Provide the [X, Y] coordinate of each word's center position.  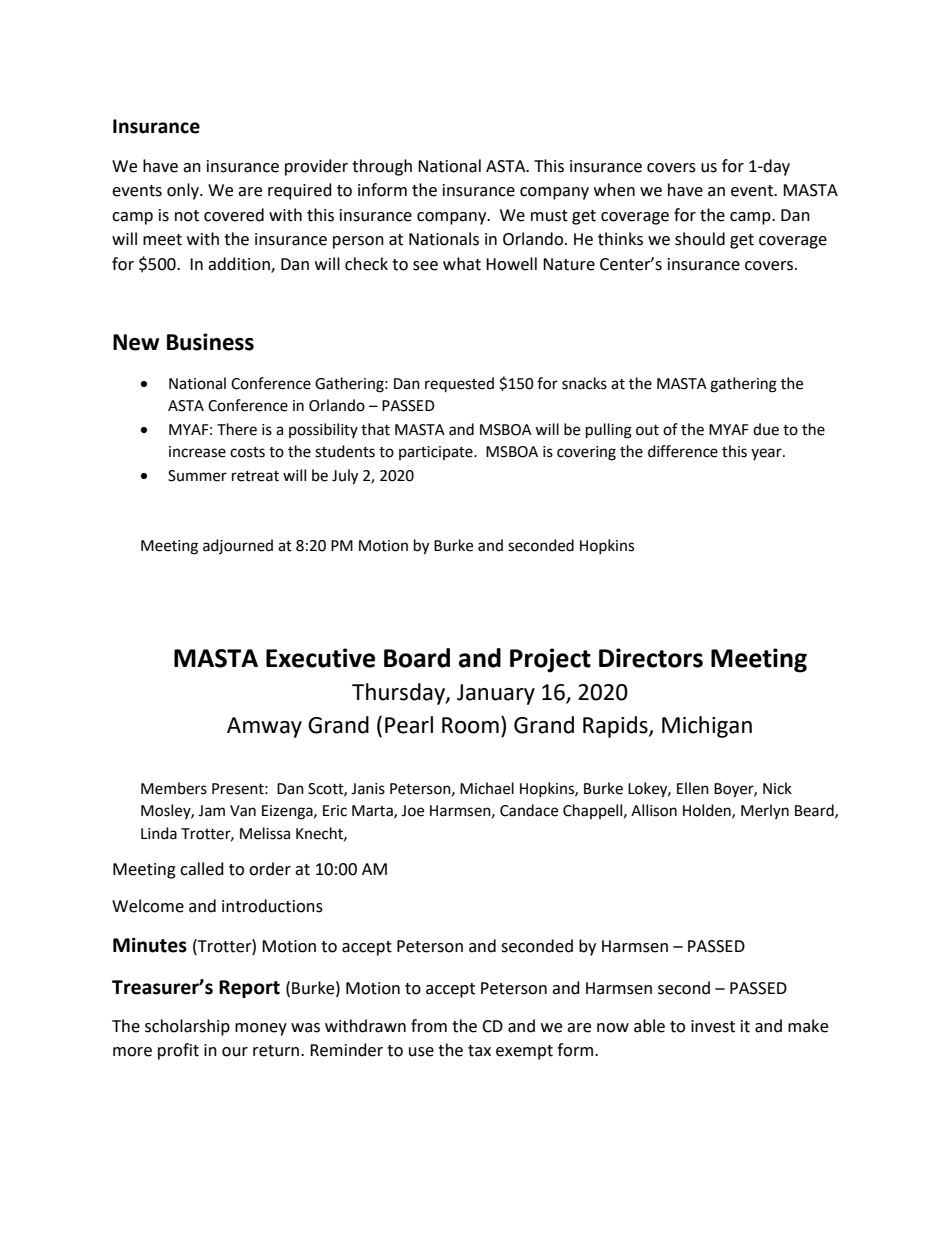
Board [417, 658]
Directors [651, 658]
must [549, 216]
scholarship [187, 1027]
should [700, 239]
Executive [320, 658]
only [184, 191]
